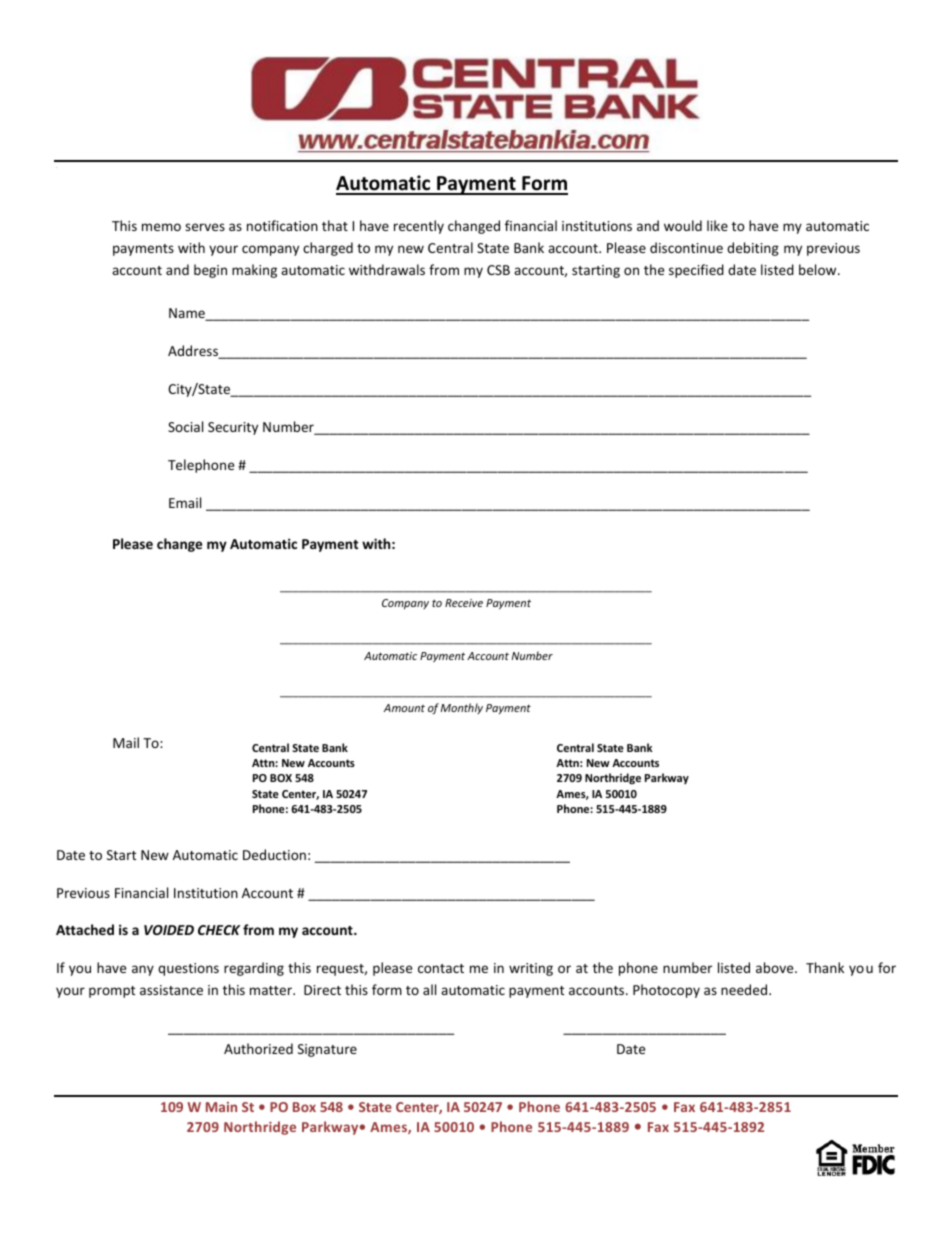 This image has height=1233, width=952. Describe the element at coordinates (498, 270) in the image. I see `CSB` at that location.
